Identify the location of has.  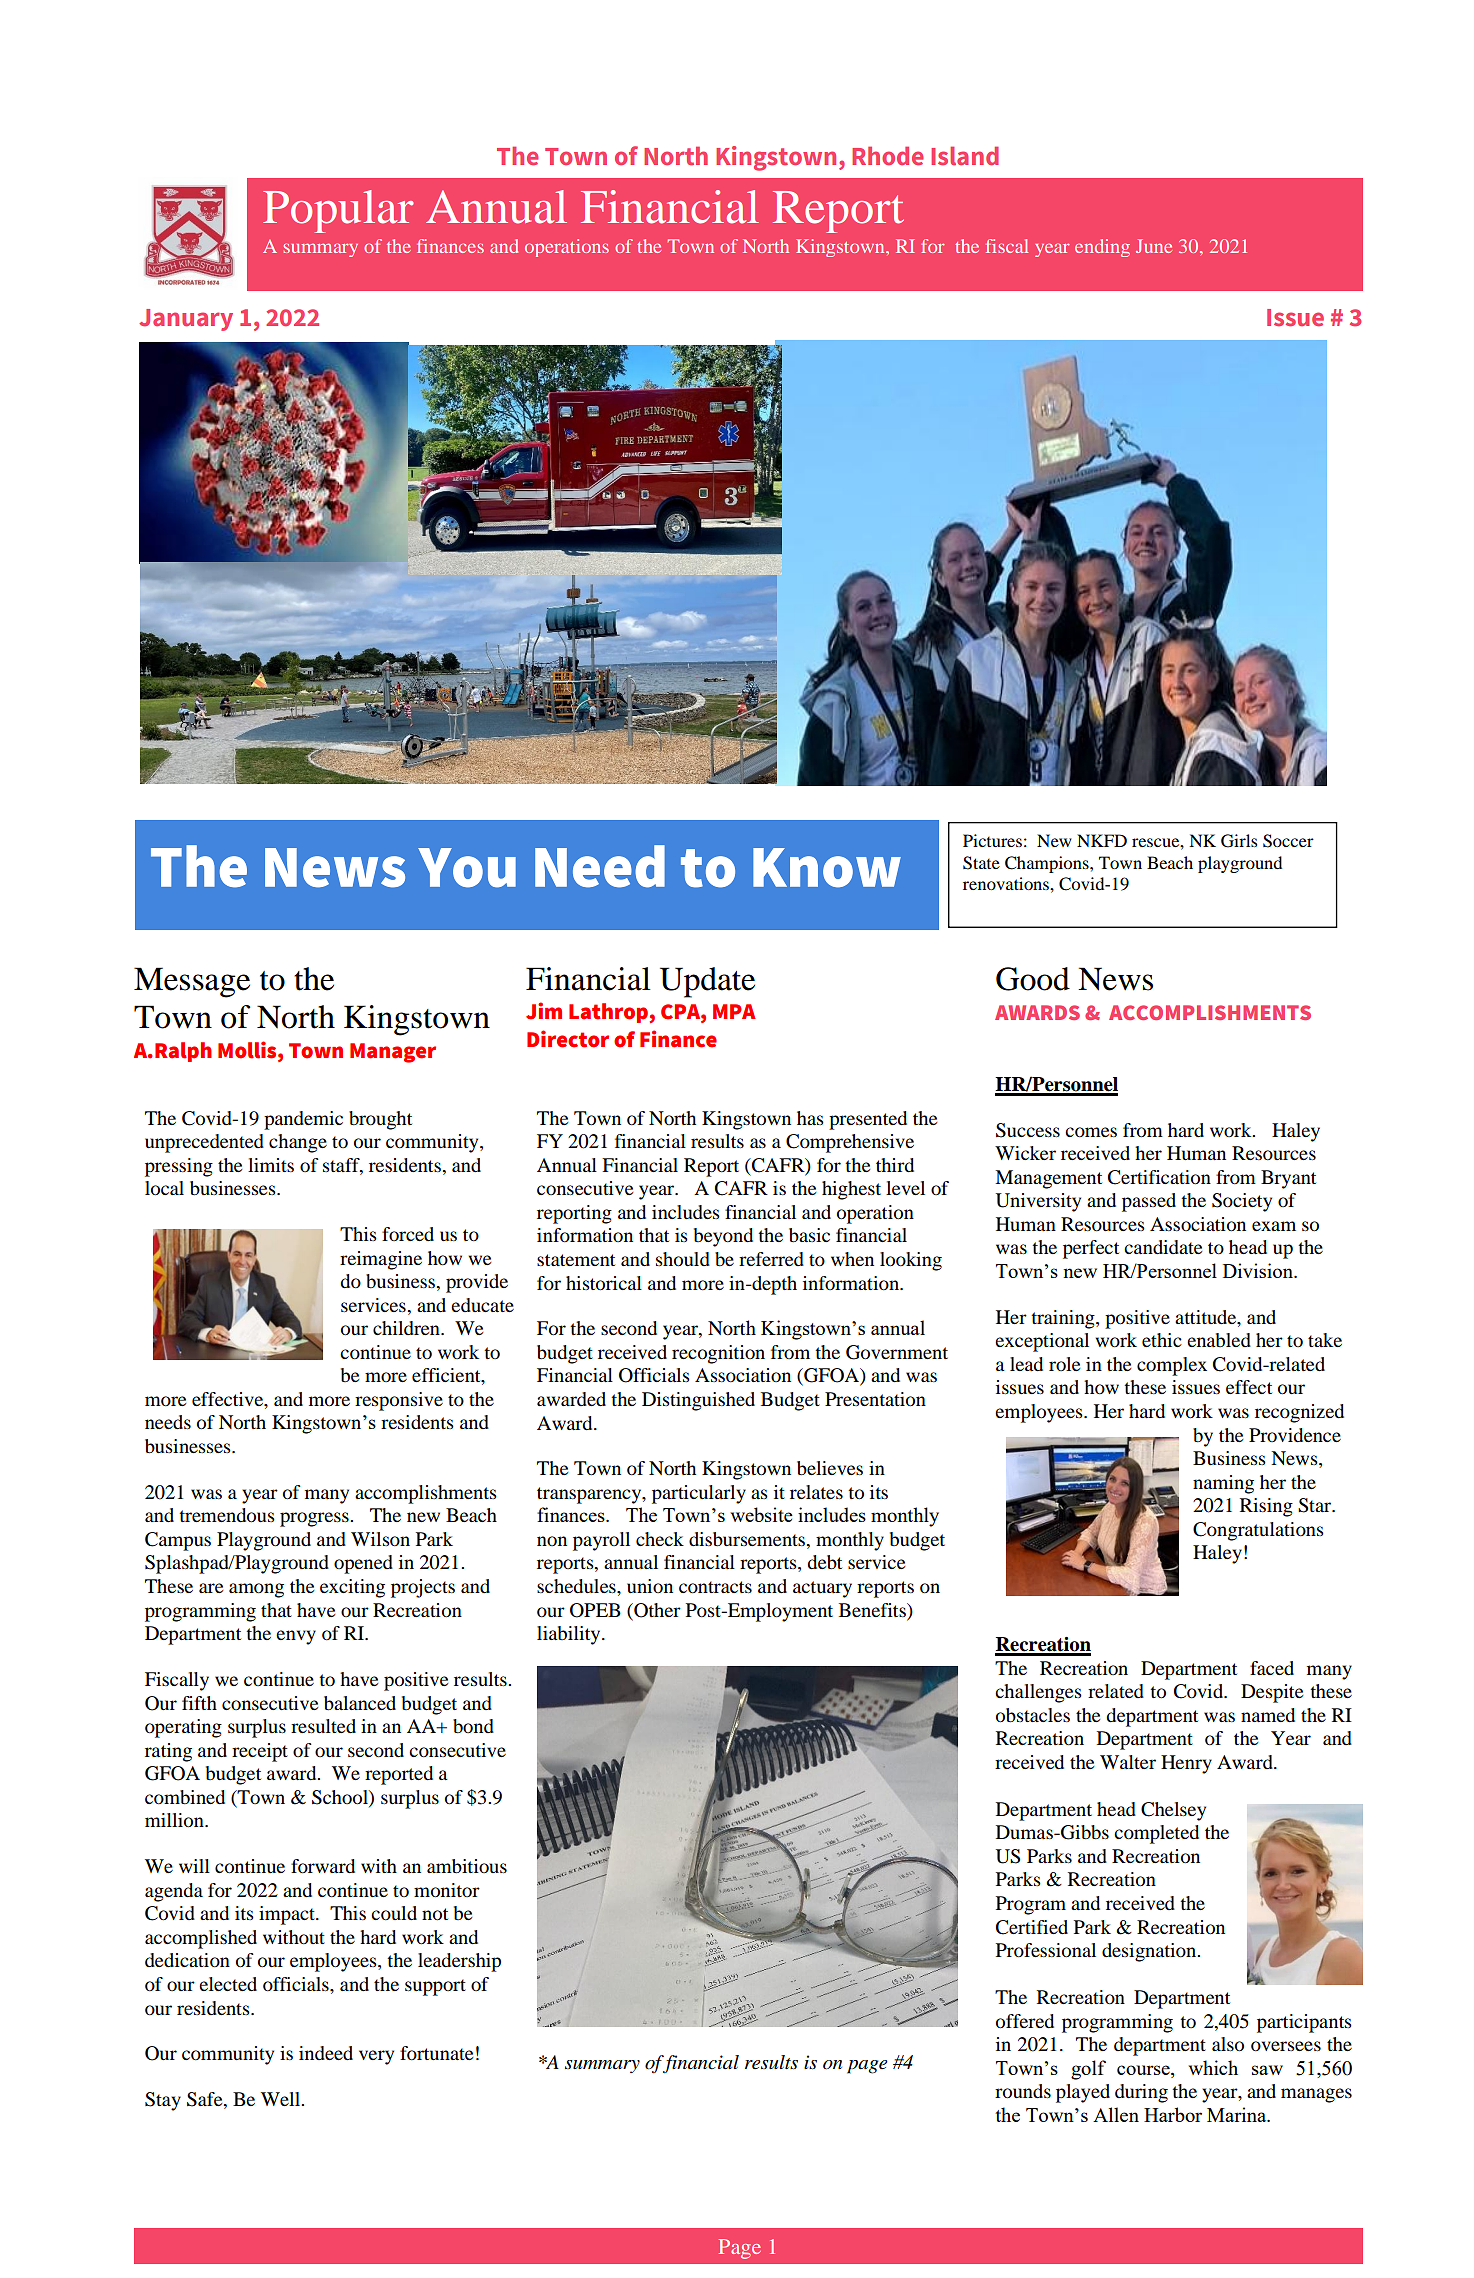
(810, 1118).
